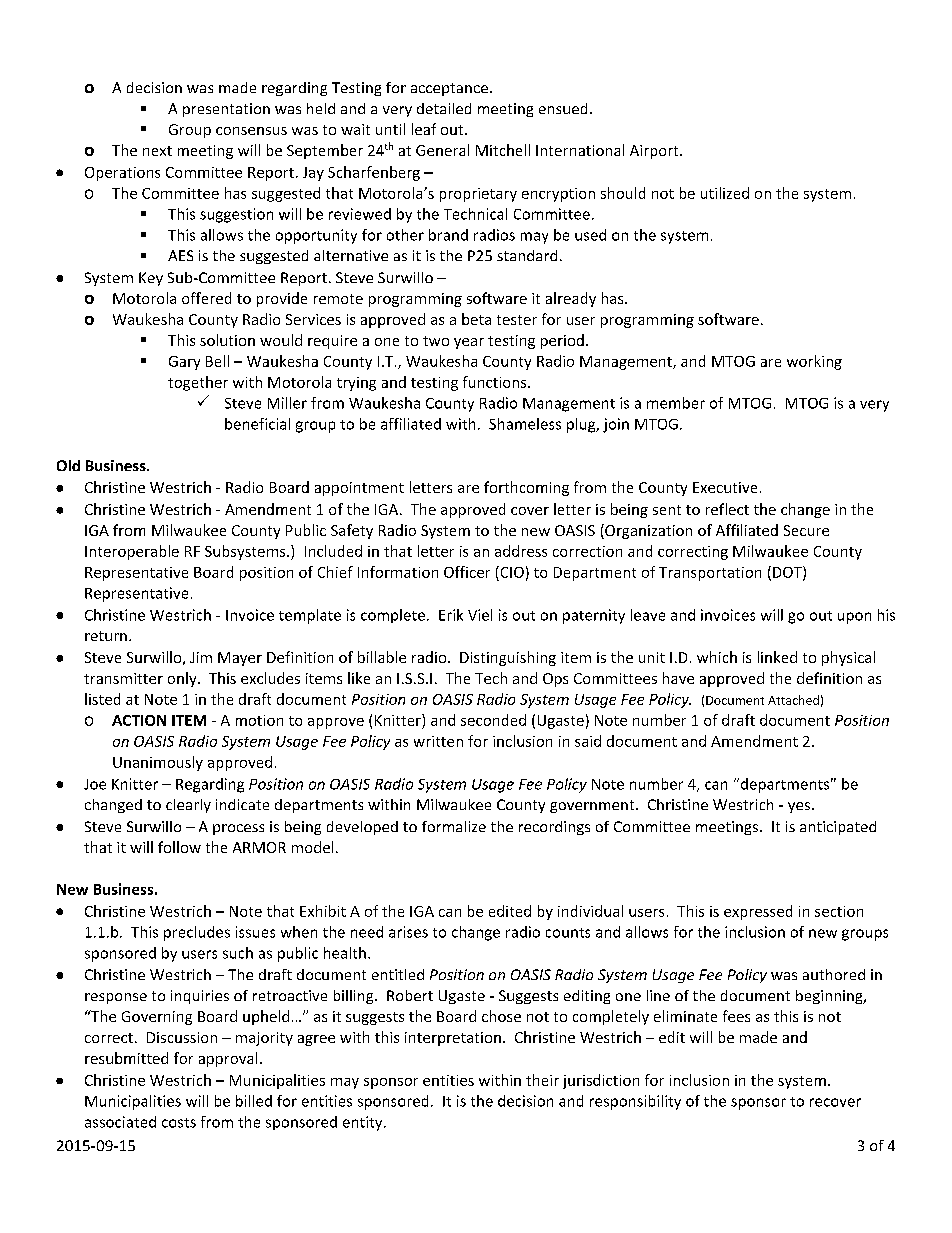 The height and width of the screenshot is (1233, 952). I want to click on fees, so click(736, 1016).
